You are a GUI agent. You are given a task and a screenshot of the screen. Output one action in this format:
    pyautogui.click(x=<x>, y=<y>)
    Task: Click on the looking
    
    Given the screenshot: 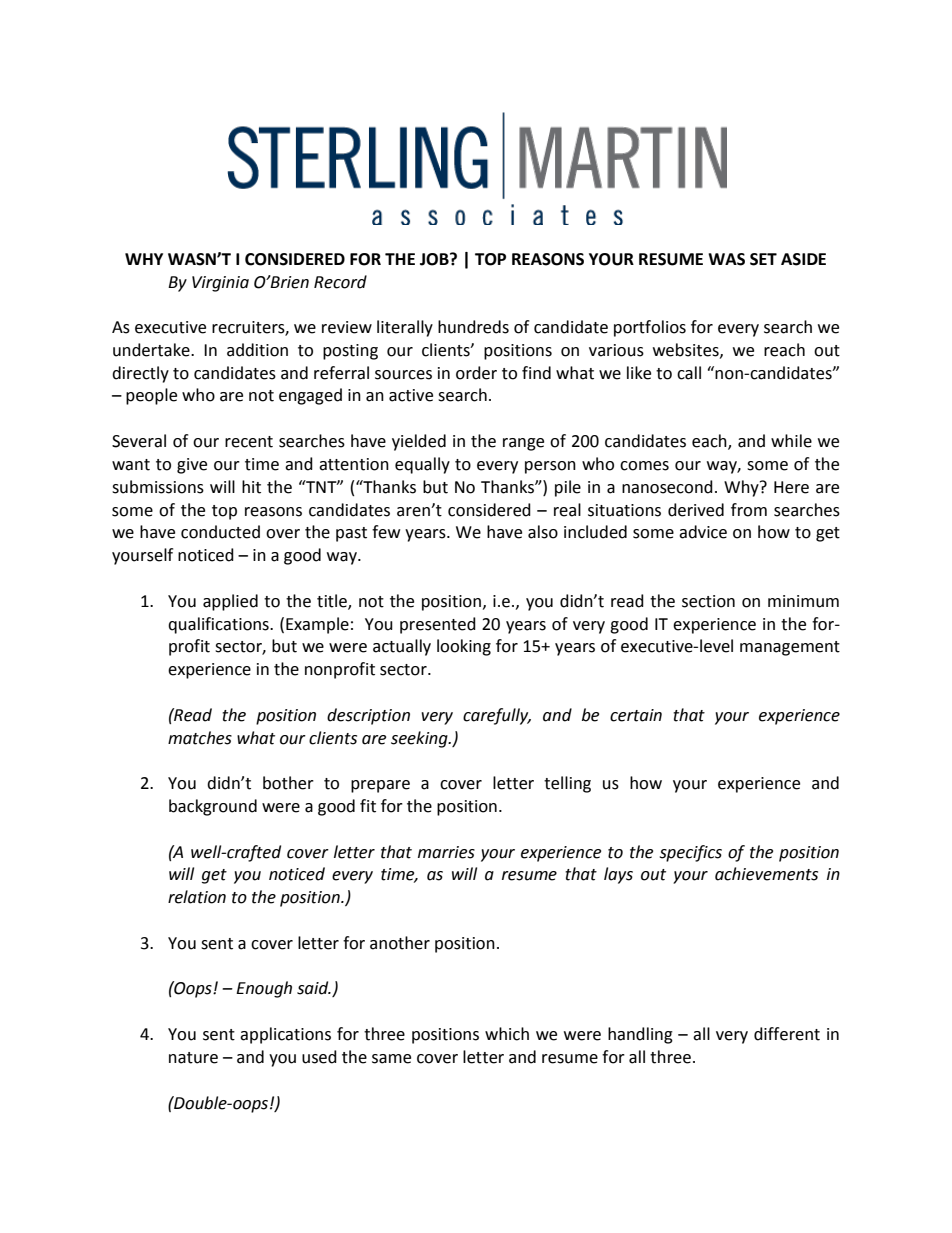 What is the action you would take?
    pyautogui.click(x=464, y=647)
